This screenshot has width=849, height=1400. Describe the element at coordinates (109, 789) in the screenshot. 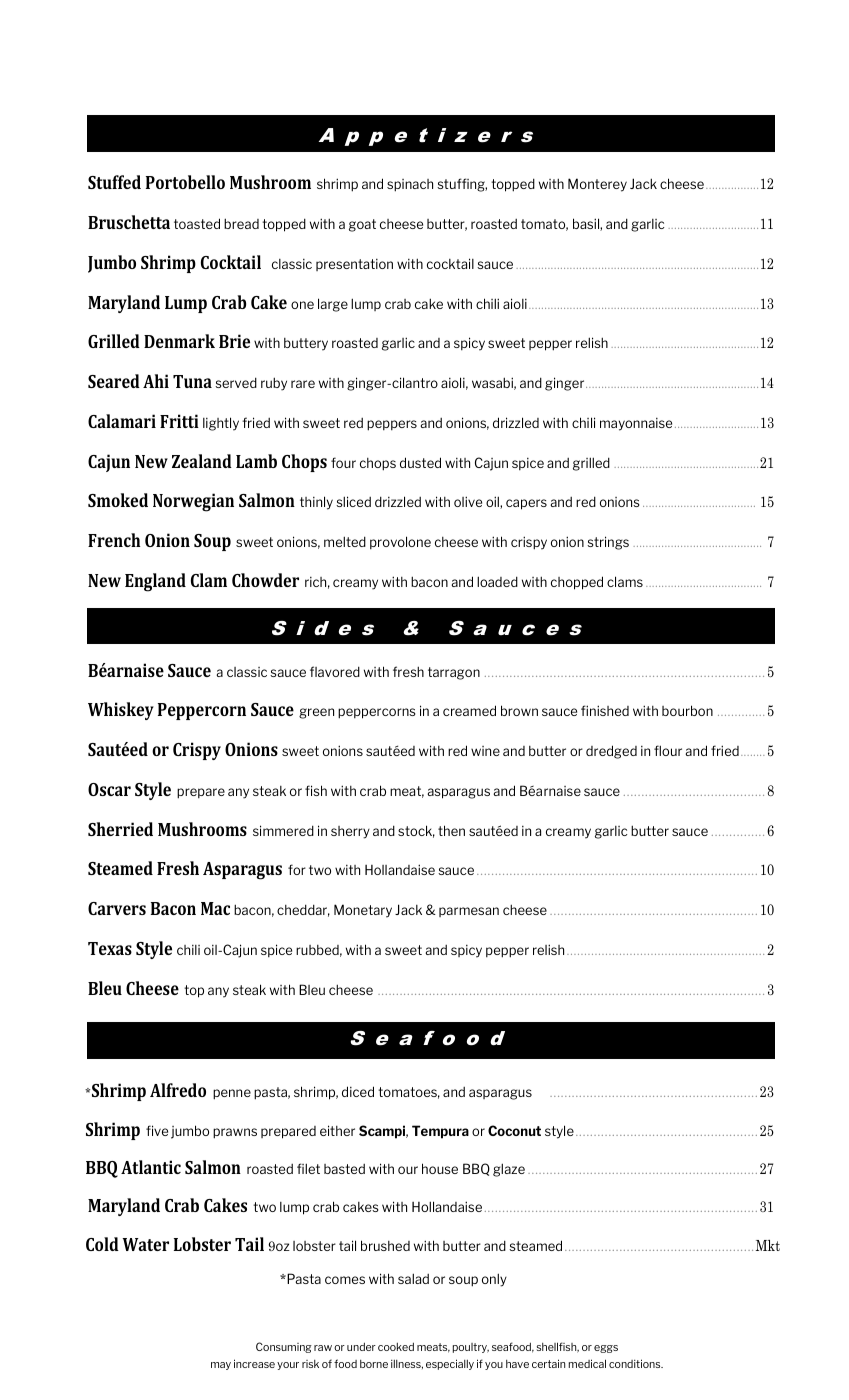

I see `Oscar` at that location.
